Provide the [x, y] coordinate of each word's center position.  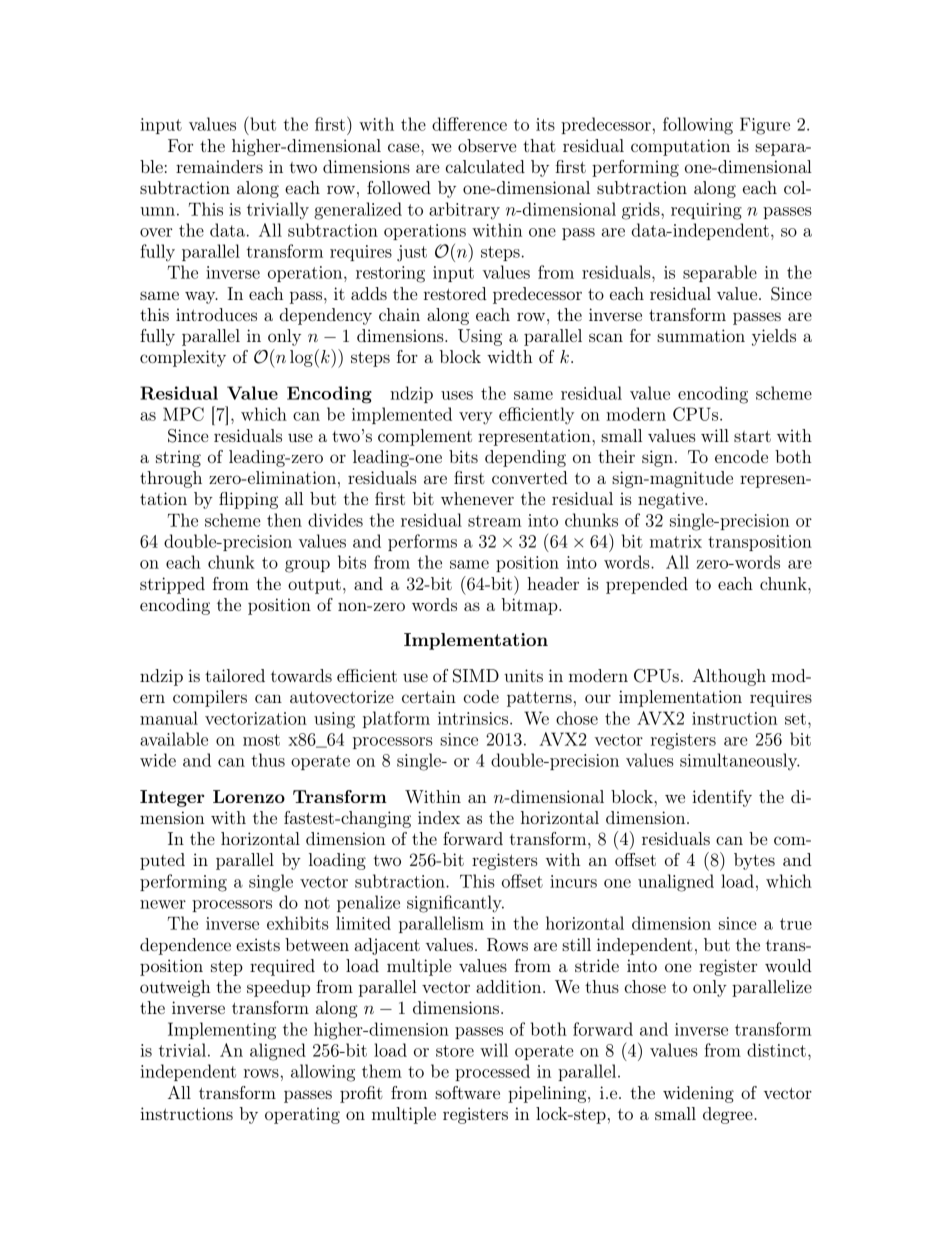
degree [729, 1115]
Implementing [222, 1031]
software [467, 1092]
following [698, 126]
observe [487, 145]
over [156, 232]
